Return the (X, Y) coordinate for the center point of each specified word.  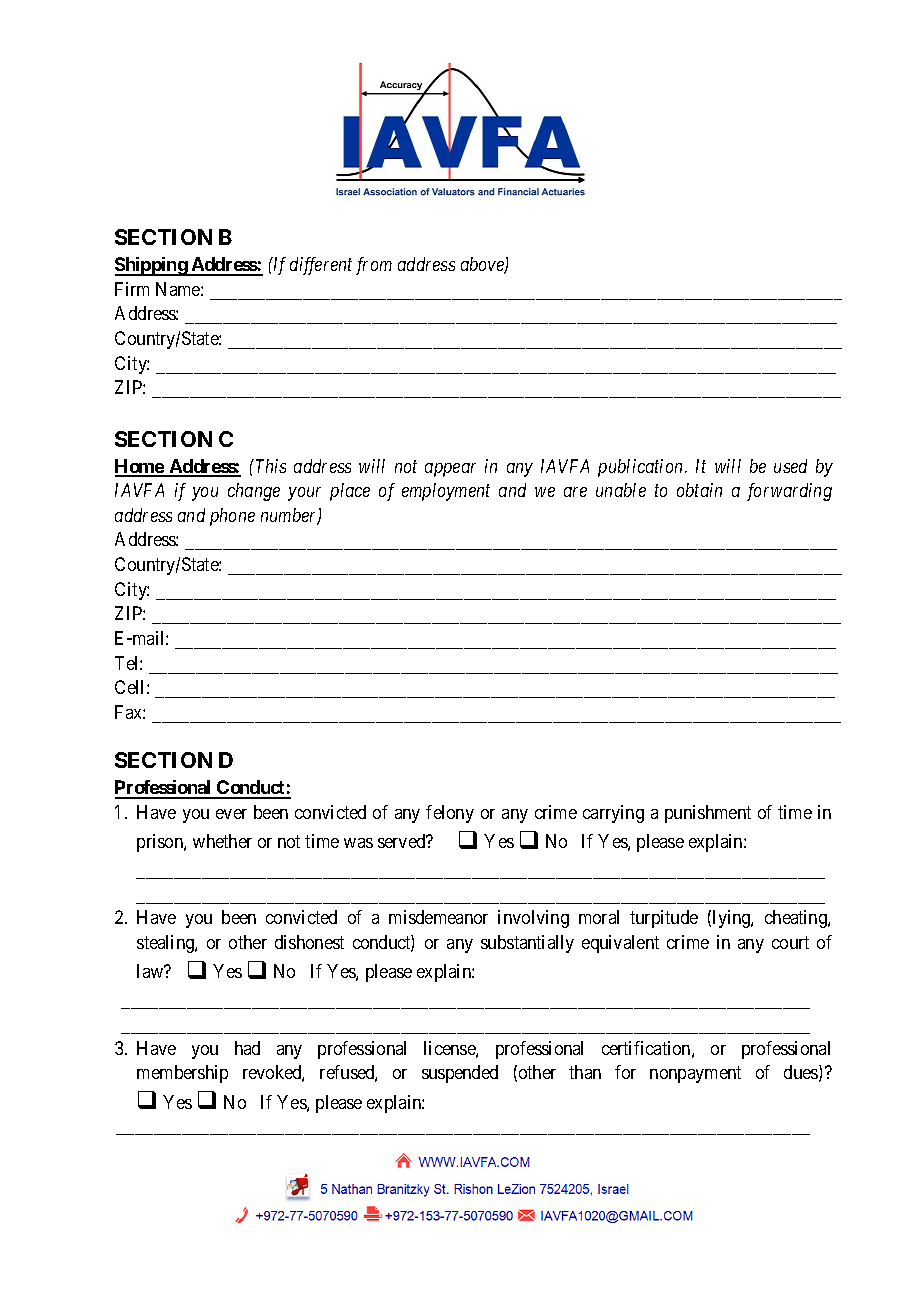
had (247, 1048)
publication (642, 468)
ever (231, 814)
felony (450, 814)
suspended (460, 1074)
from (374, 266)
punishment (708, 814)
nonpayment (695, 1075)
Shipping (152, 266)
